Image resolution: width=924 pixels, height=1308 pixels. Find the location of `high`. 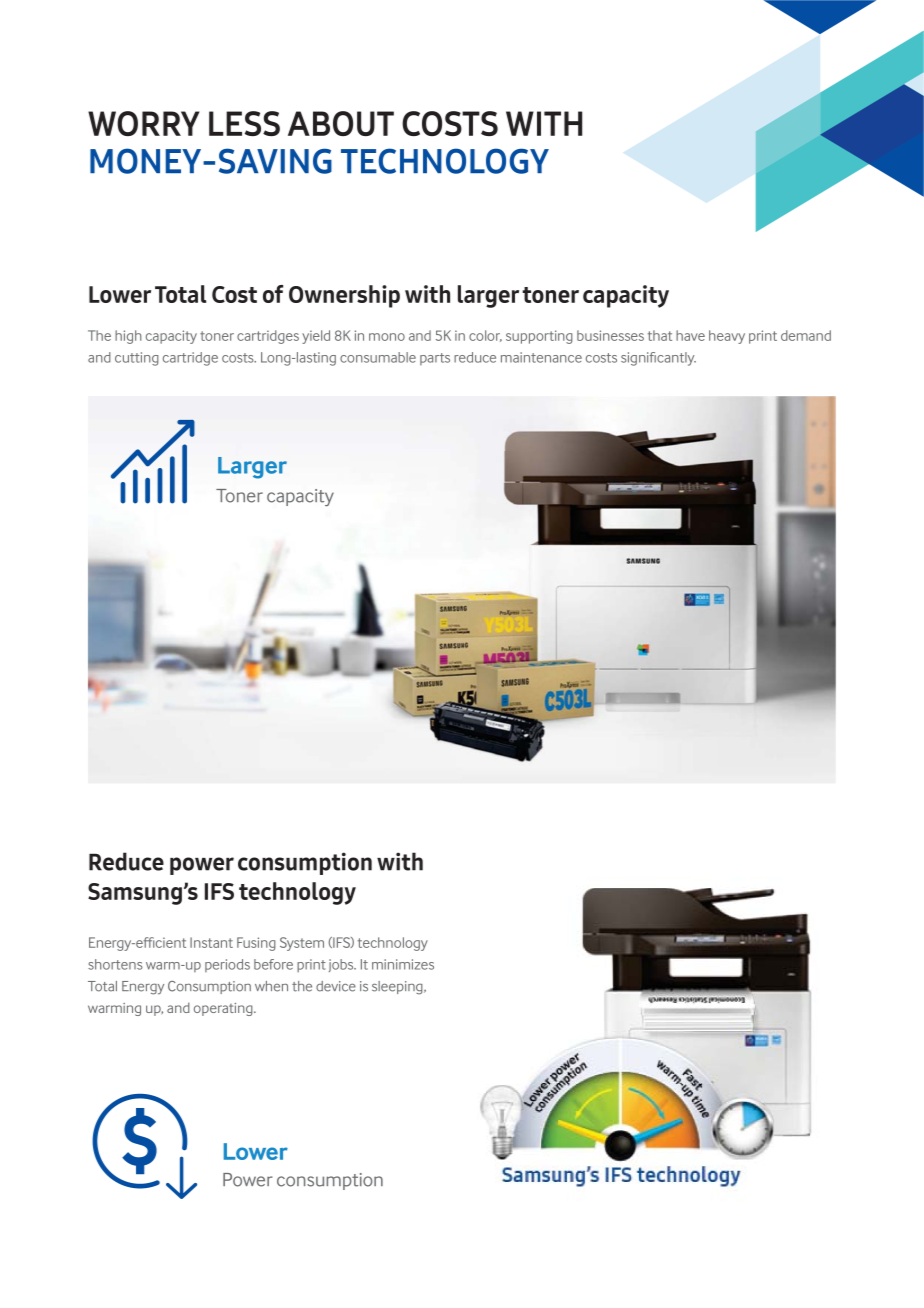

high is located at coordinates (128, 337).
